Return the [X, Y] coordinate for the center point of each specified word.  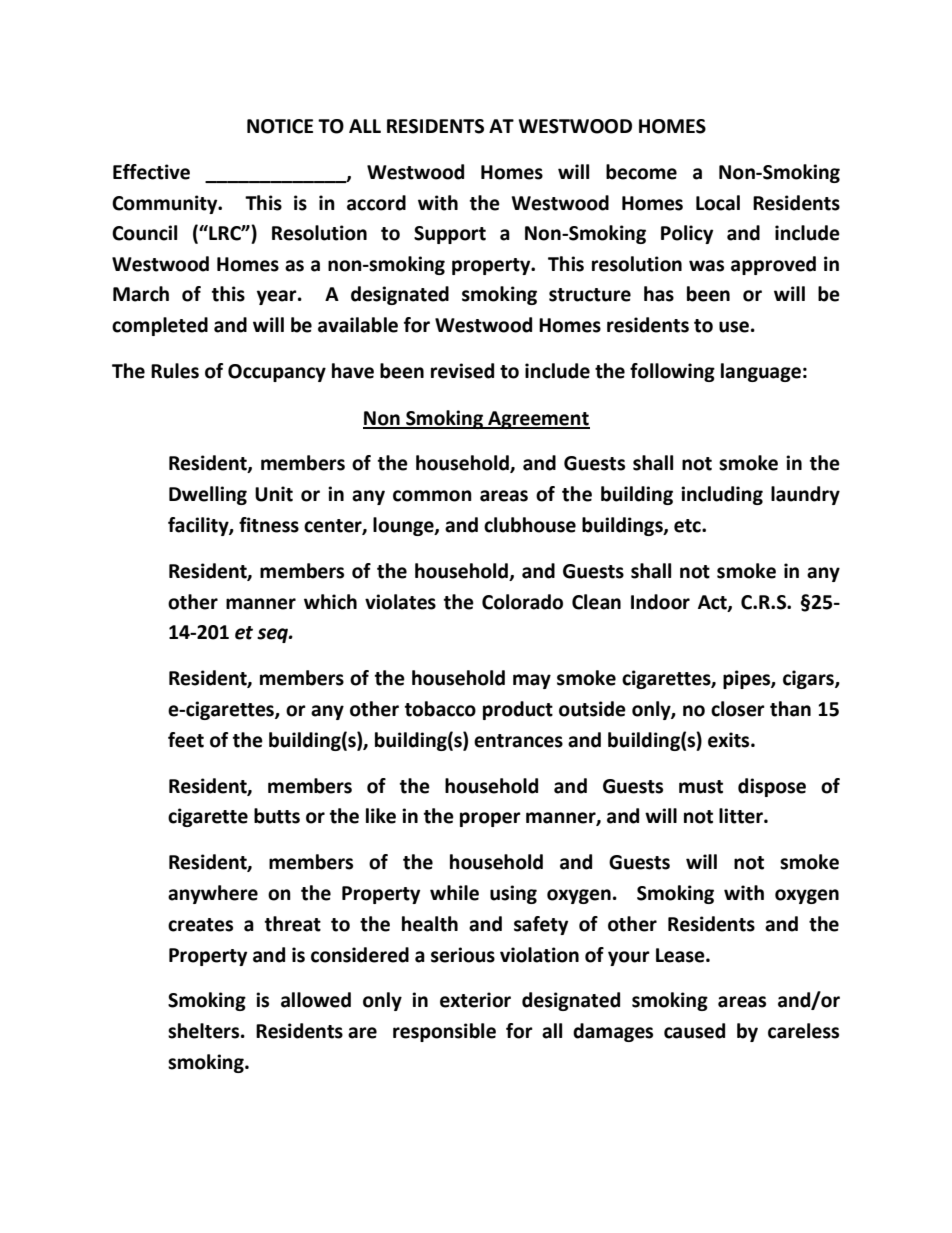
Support [450, 235]
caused [694, 1031]
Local [718, 203]
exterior [475, 1000]
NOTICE [280, 126]
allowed [316, 1000]
